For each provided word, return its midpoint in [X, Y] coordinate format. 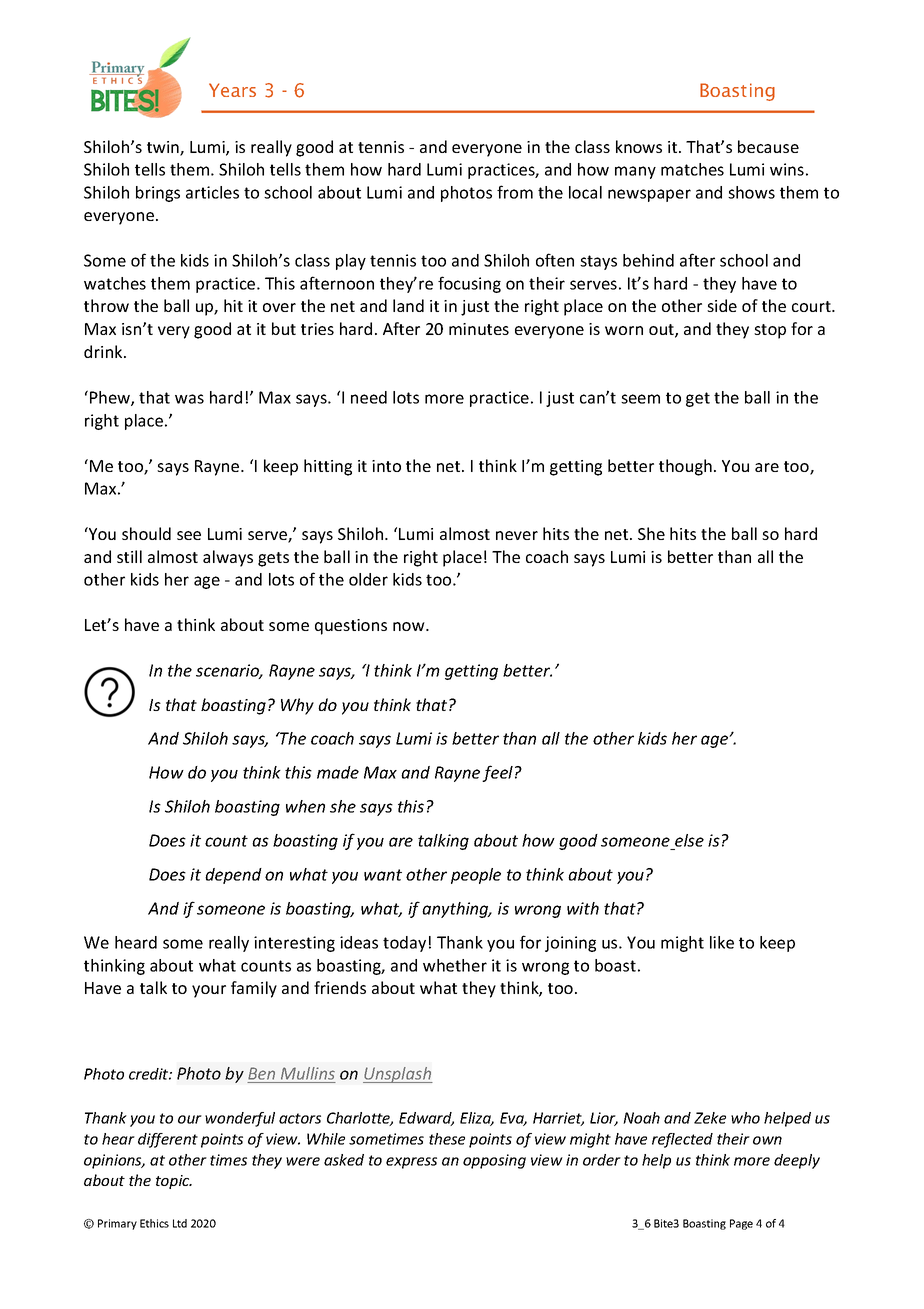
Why [297, 706]
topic [174, 1182]
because [768, 146]
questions [351, 627]
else [688, 842]
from [515, 192]
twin [164, 148]
